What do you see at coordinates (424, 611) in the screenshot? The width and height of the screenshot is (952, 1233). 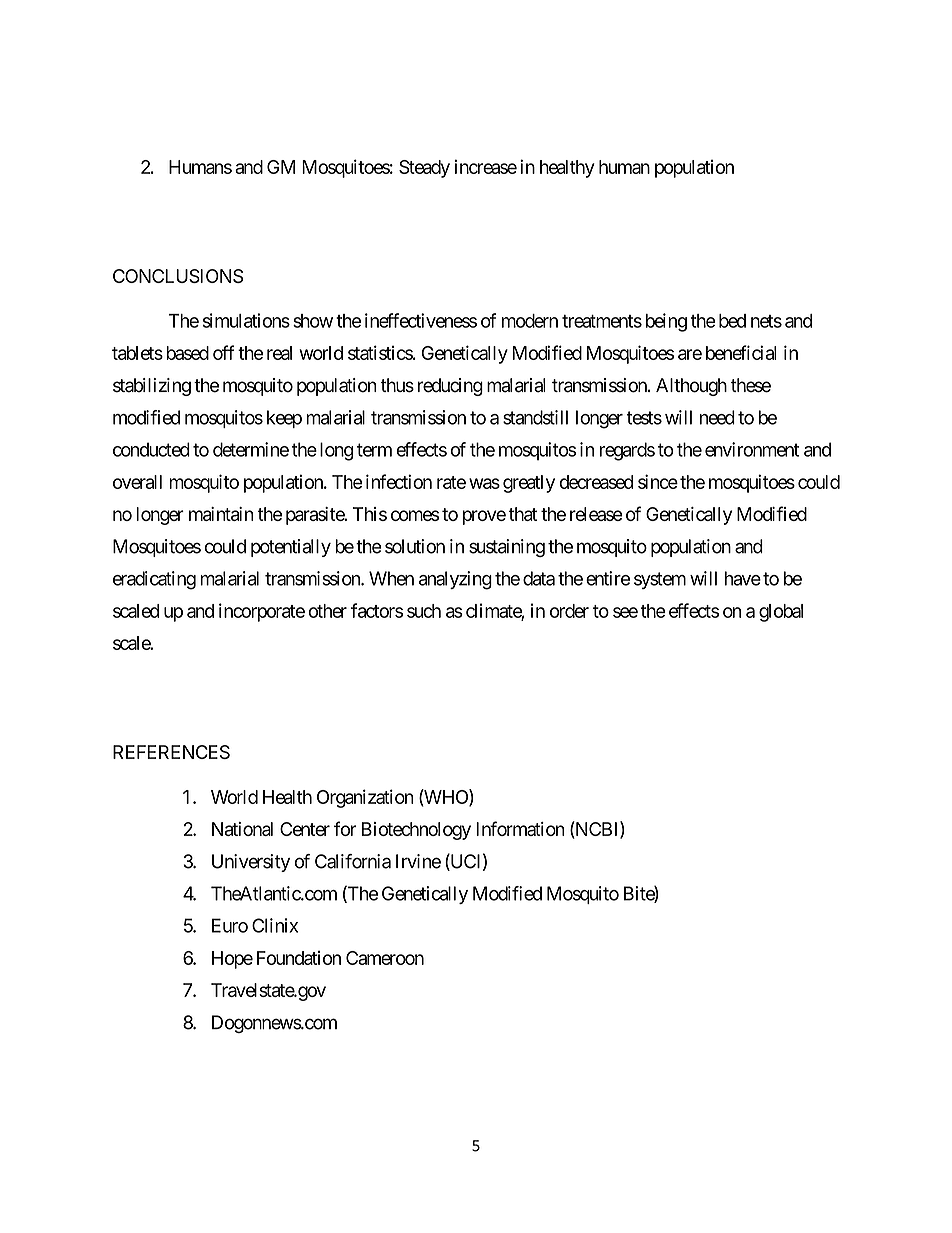 I see `such` at bounding box center [424, 611].
